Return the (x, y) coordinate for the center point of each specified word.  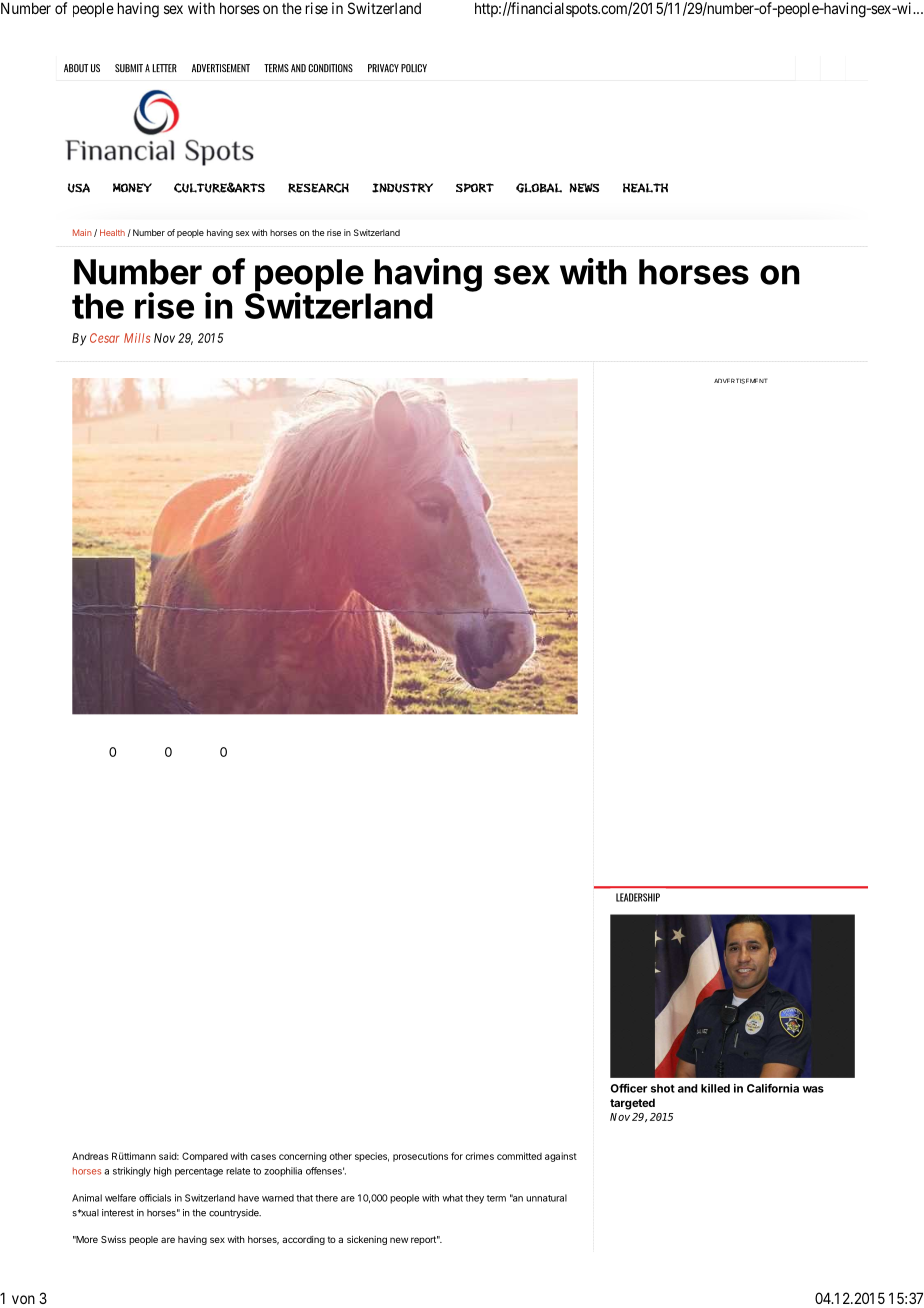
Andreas (90, 1156)
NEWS (584, 188)
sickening (367, 1240)
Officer (628, 1088)
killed (715, 1088)
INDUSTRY (402, 188)
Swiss (113, 1239)
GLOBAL (539, 188)
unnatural (546, 1198)
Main (82, 232)
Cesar (104, 338)
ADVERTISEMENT (740, 381)
